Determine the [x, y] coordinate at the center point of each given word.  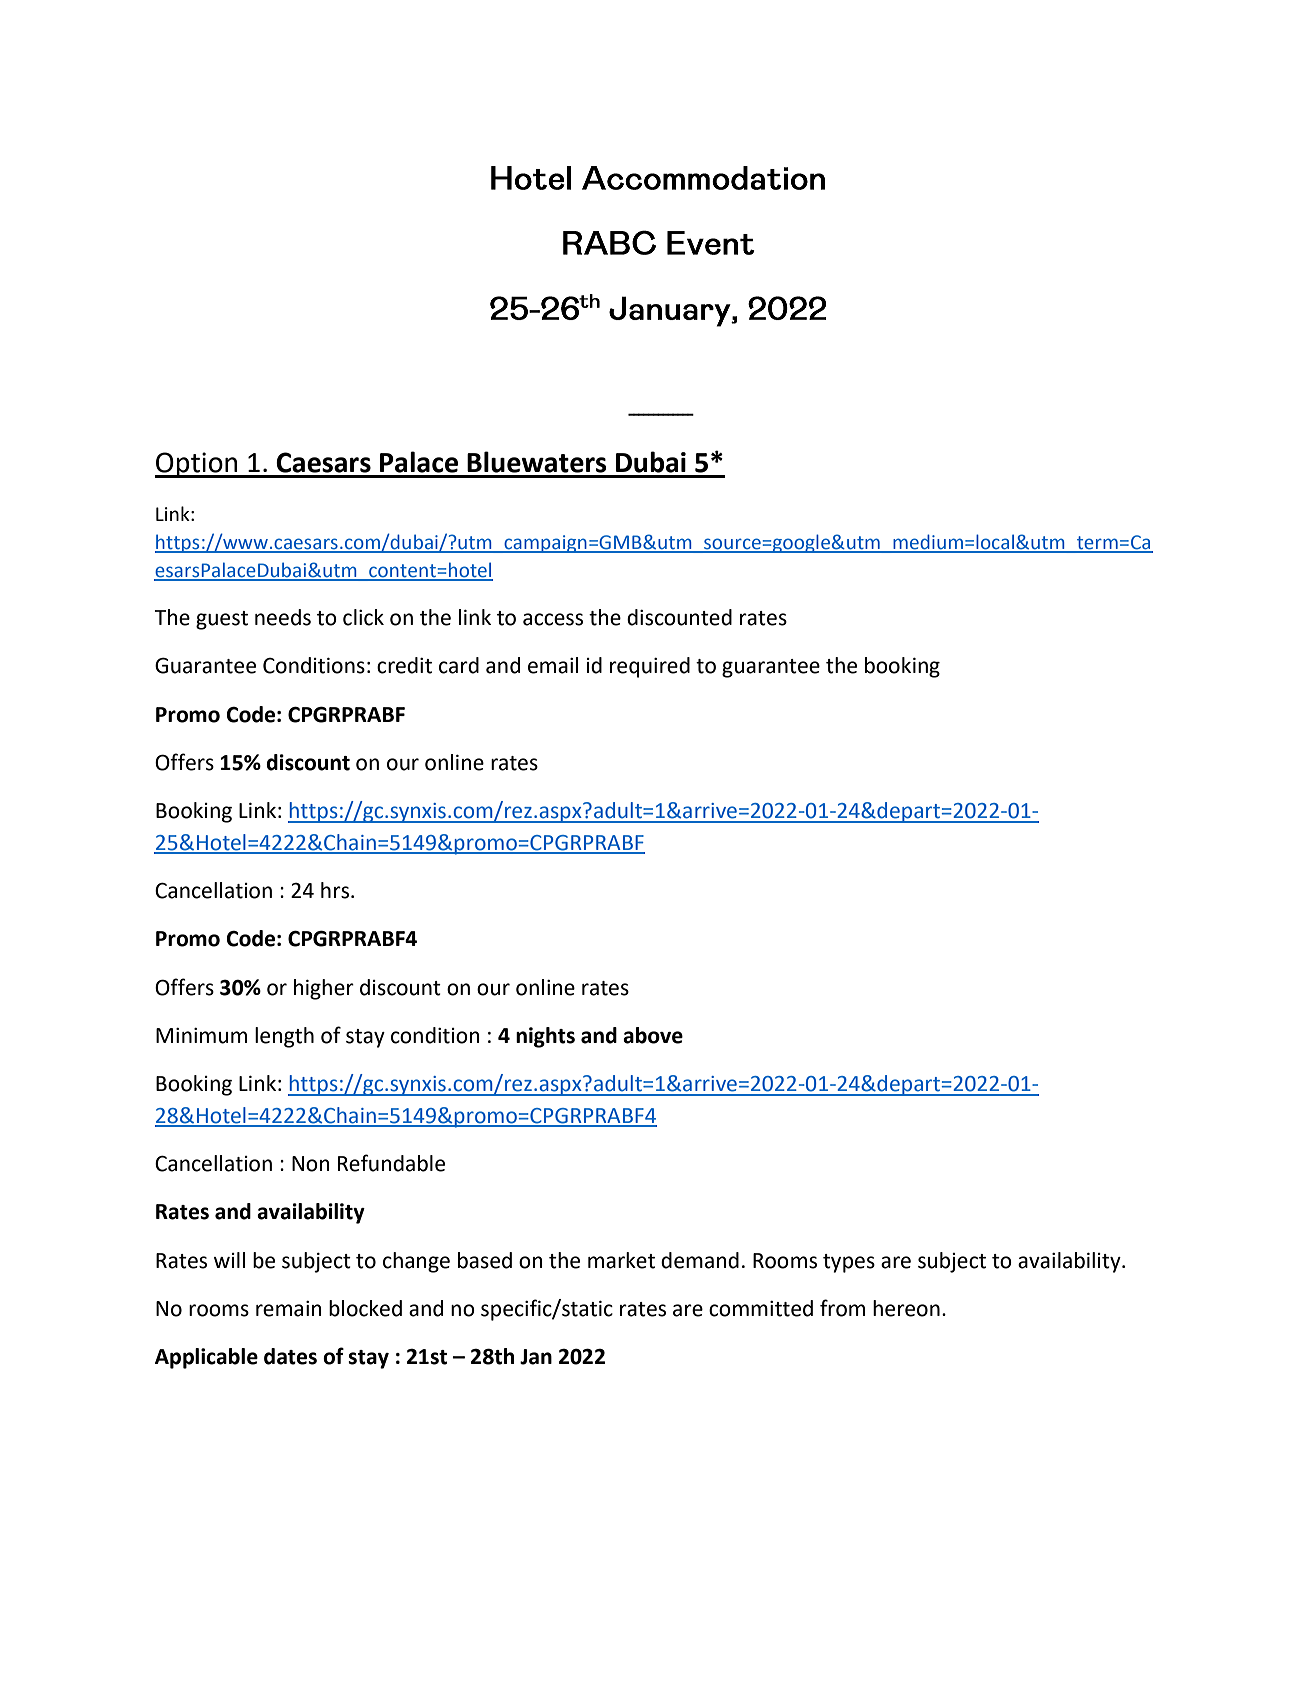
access [553, 619]
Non [311, 1164]
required [650, 667]
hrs [335, 890]
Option [197, 465]
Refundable [391, 1163]
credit [404, 665]
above [653, 1035]
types [849, 1263]
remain [289, 1309]
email [553, 665]
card [459, 665]
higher [324, 989]
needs [283, 617]
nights [545, 1037]
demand [700, 1260]
